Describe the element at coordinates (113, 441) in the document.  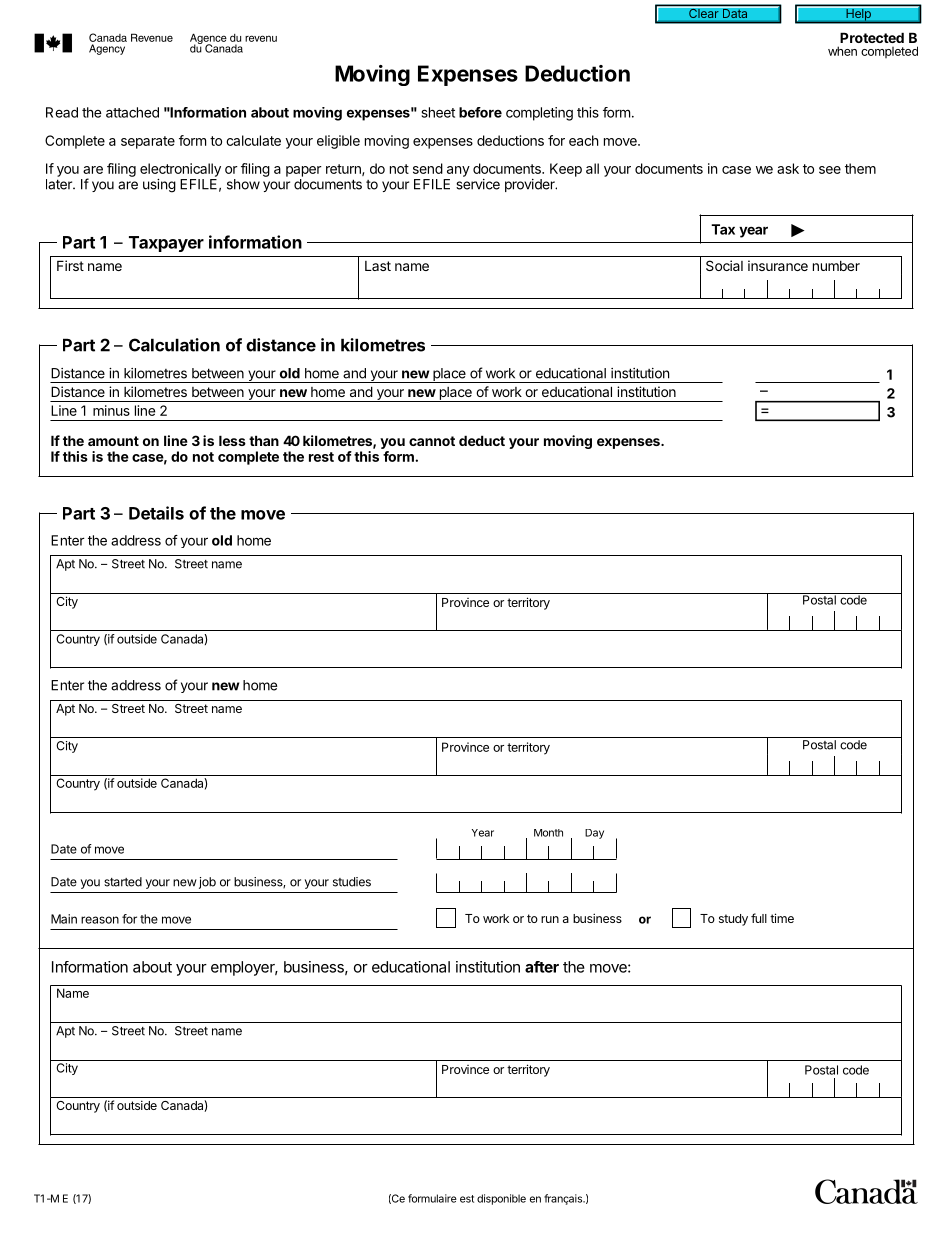
I see `amount` at that location.
